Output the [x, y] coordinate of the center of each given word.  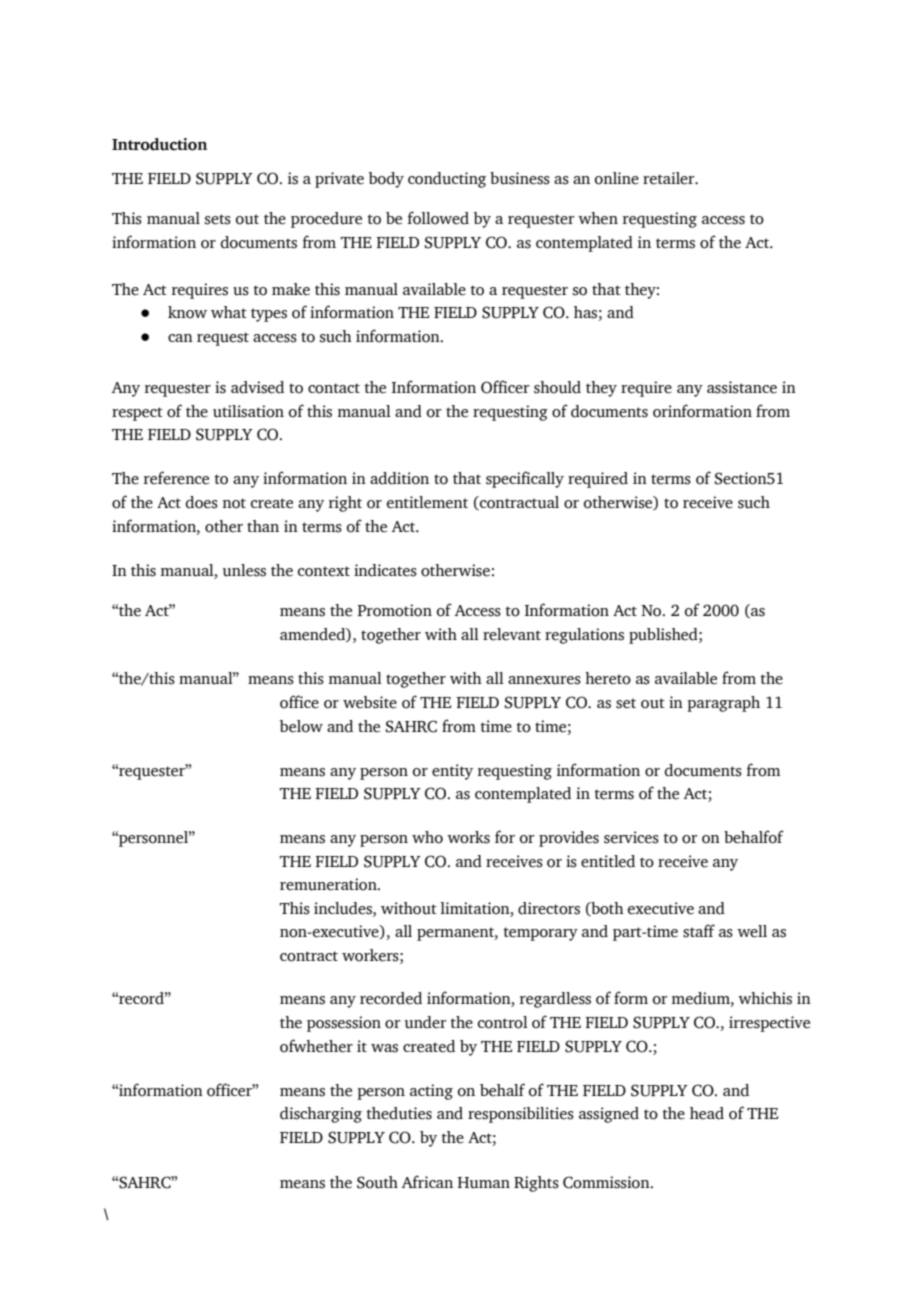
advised [257, 387]
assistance [742, 387]
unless [244, 570]
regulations [584, 636]
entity [452, 772]
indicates [385, 570]
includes [344, 908]
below [301, 726]
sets [218, 219]
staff [699, 931]
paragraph [723, 704]
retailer [670, 178]
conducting [447, 180]
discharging [321, 1115]
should [557, 387]
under [426, 1022]
